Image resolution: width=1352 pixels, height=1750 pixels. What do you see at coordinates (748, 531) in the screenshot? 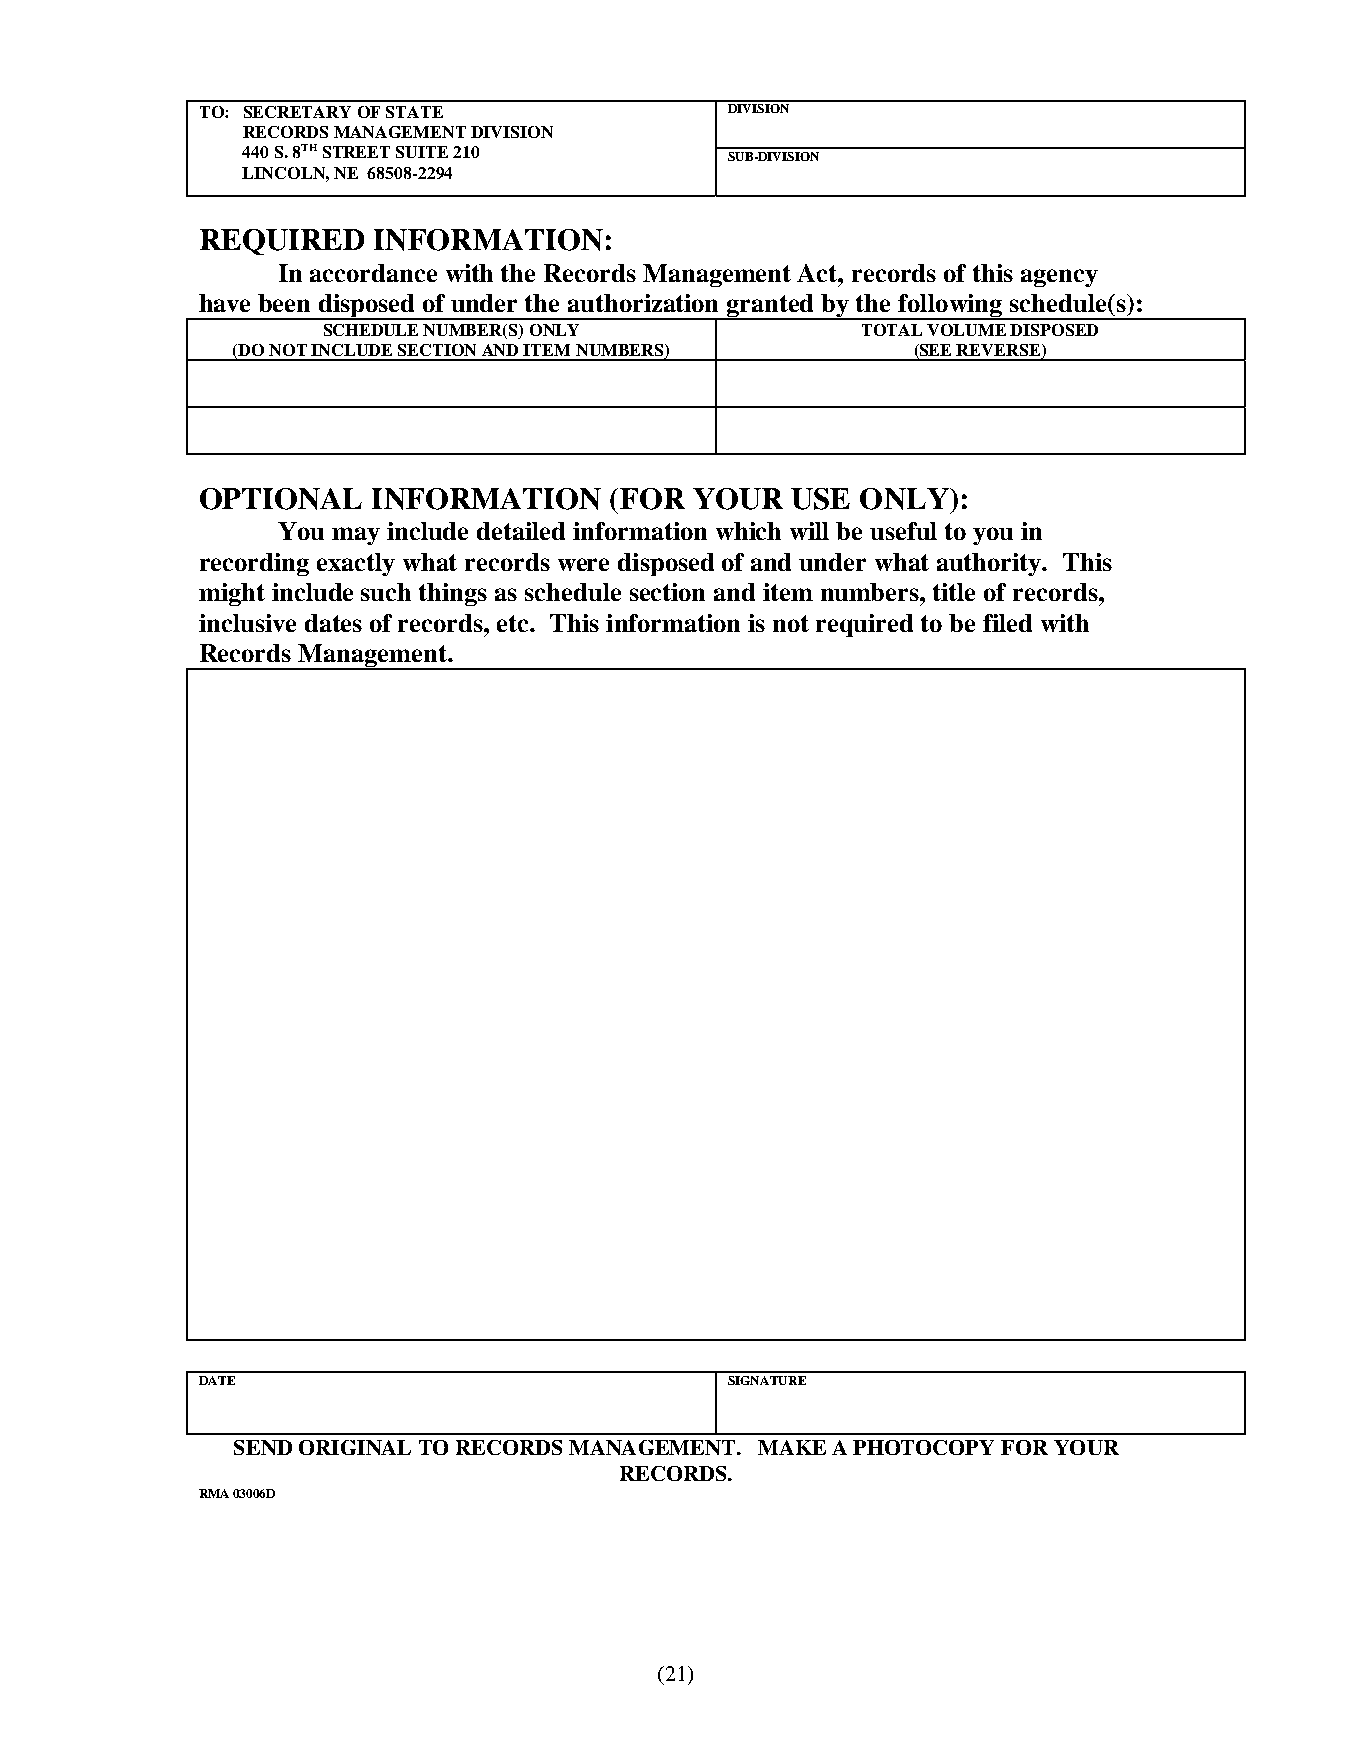
I see `which` at bounding box center [748, 531].
